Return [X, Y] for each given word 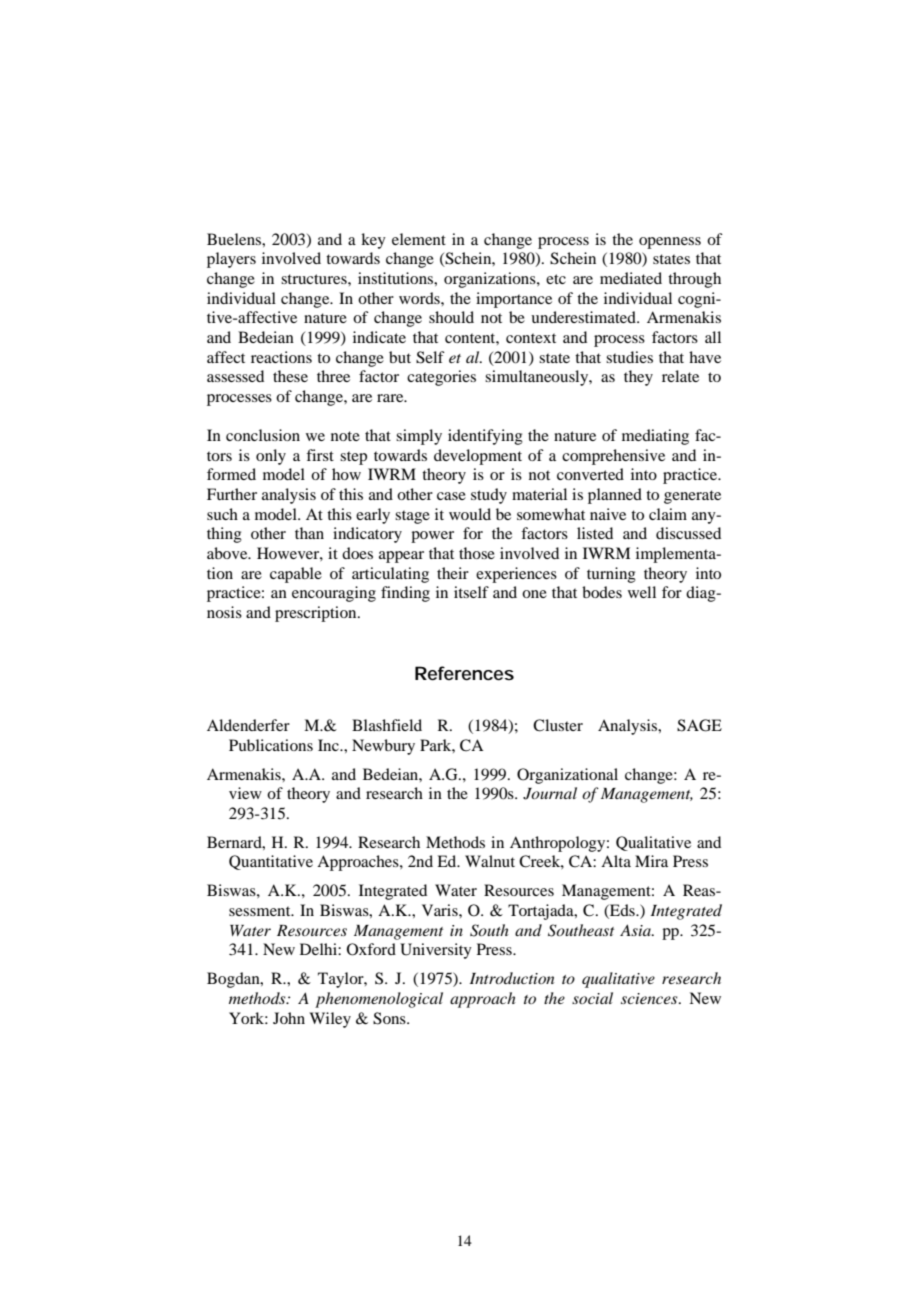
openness [670, 243]
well [642, 592]
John [289, 1018]
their [453, 573]
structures [315, 279]
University [436, 951]
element [419, 239]
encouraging [334, 594]
